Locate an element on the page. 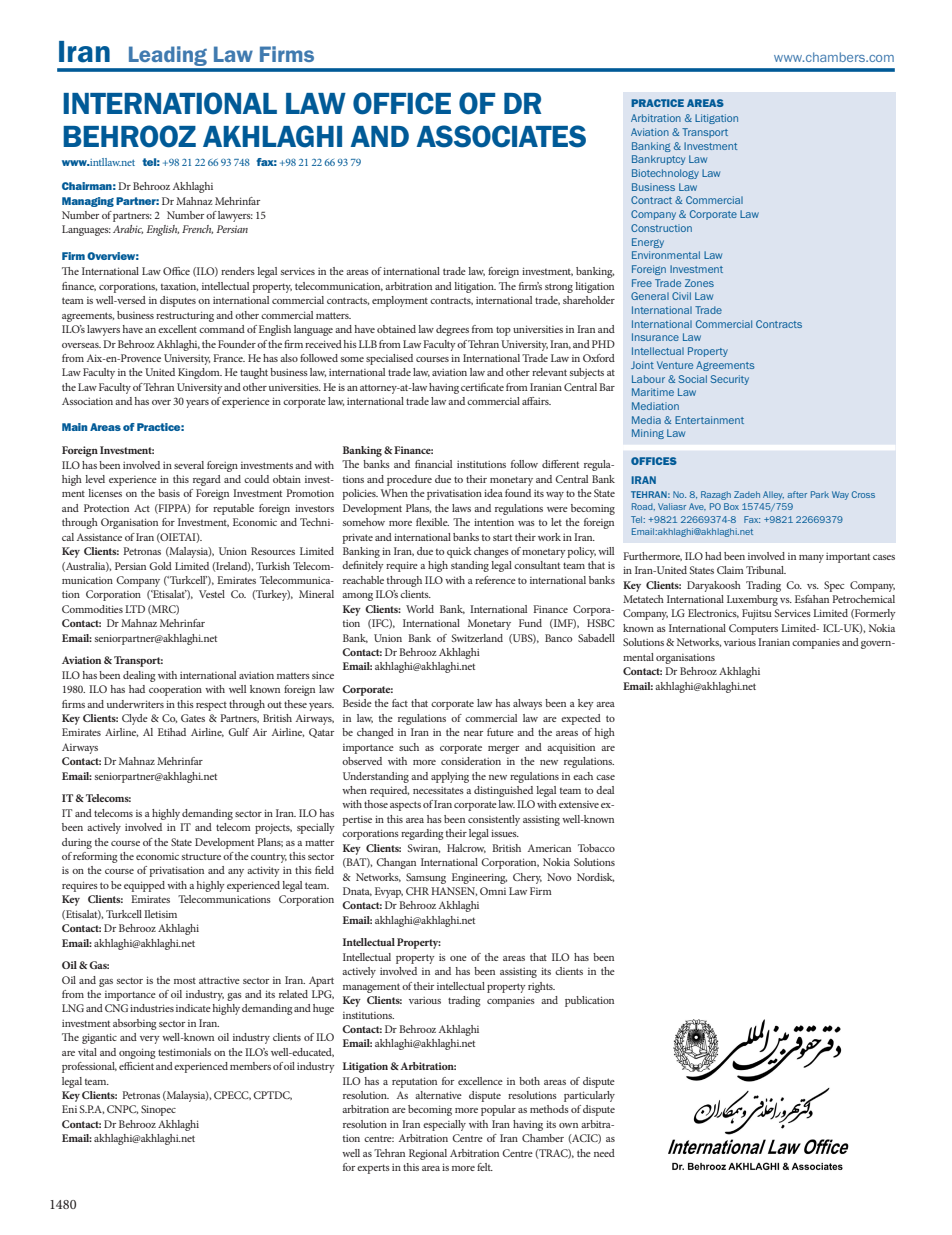  Tribunal is located at coordinates (766, 570).
